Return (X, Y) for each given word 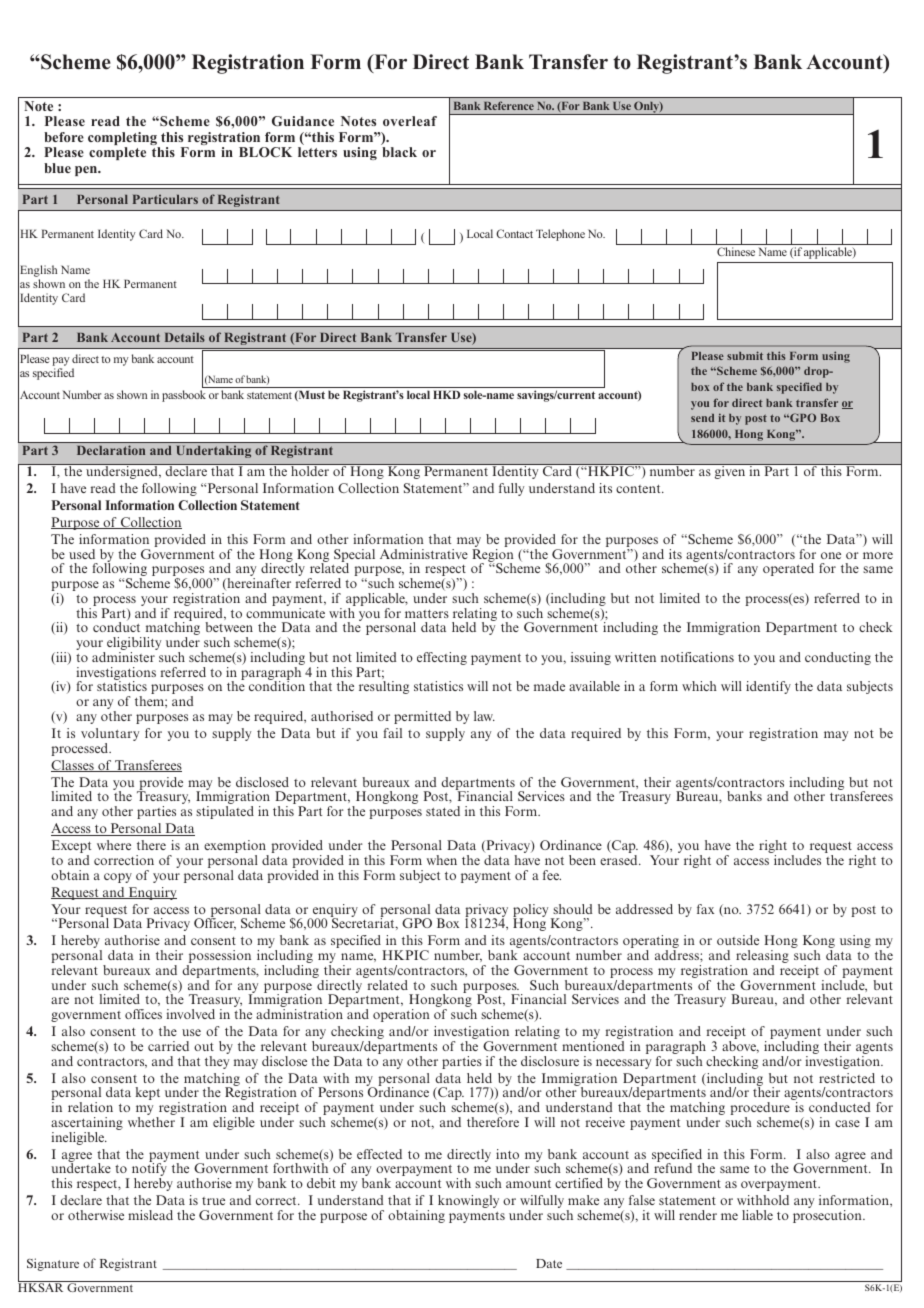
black (399, 152)
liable (757, 1215)
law (484, 716)
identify (768, 687)
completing (123, 140)
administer (123, 657)
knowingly (468, 1201)
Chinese (736, 251)
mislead (150, 1215)
